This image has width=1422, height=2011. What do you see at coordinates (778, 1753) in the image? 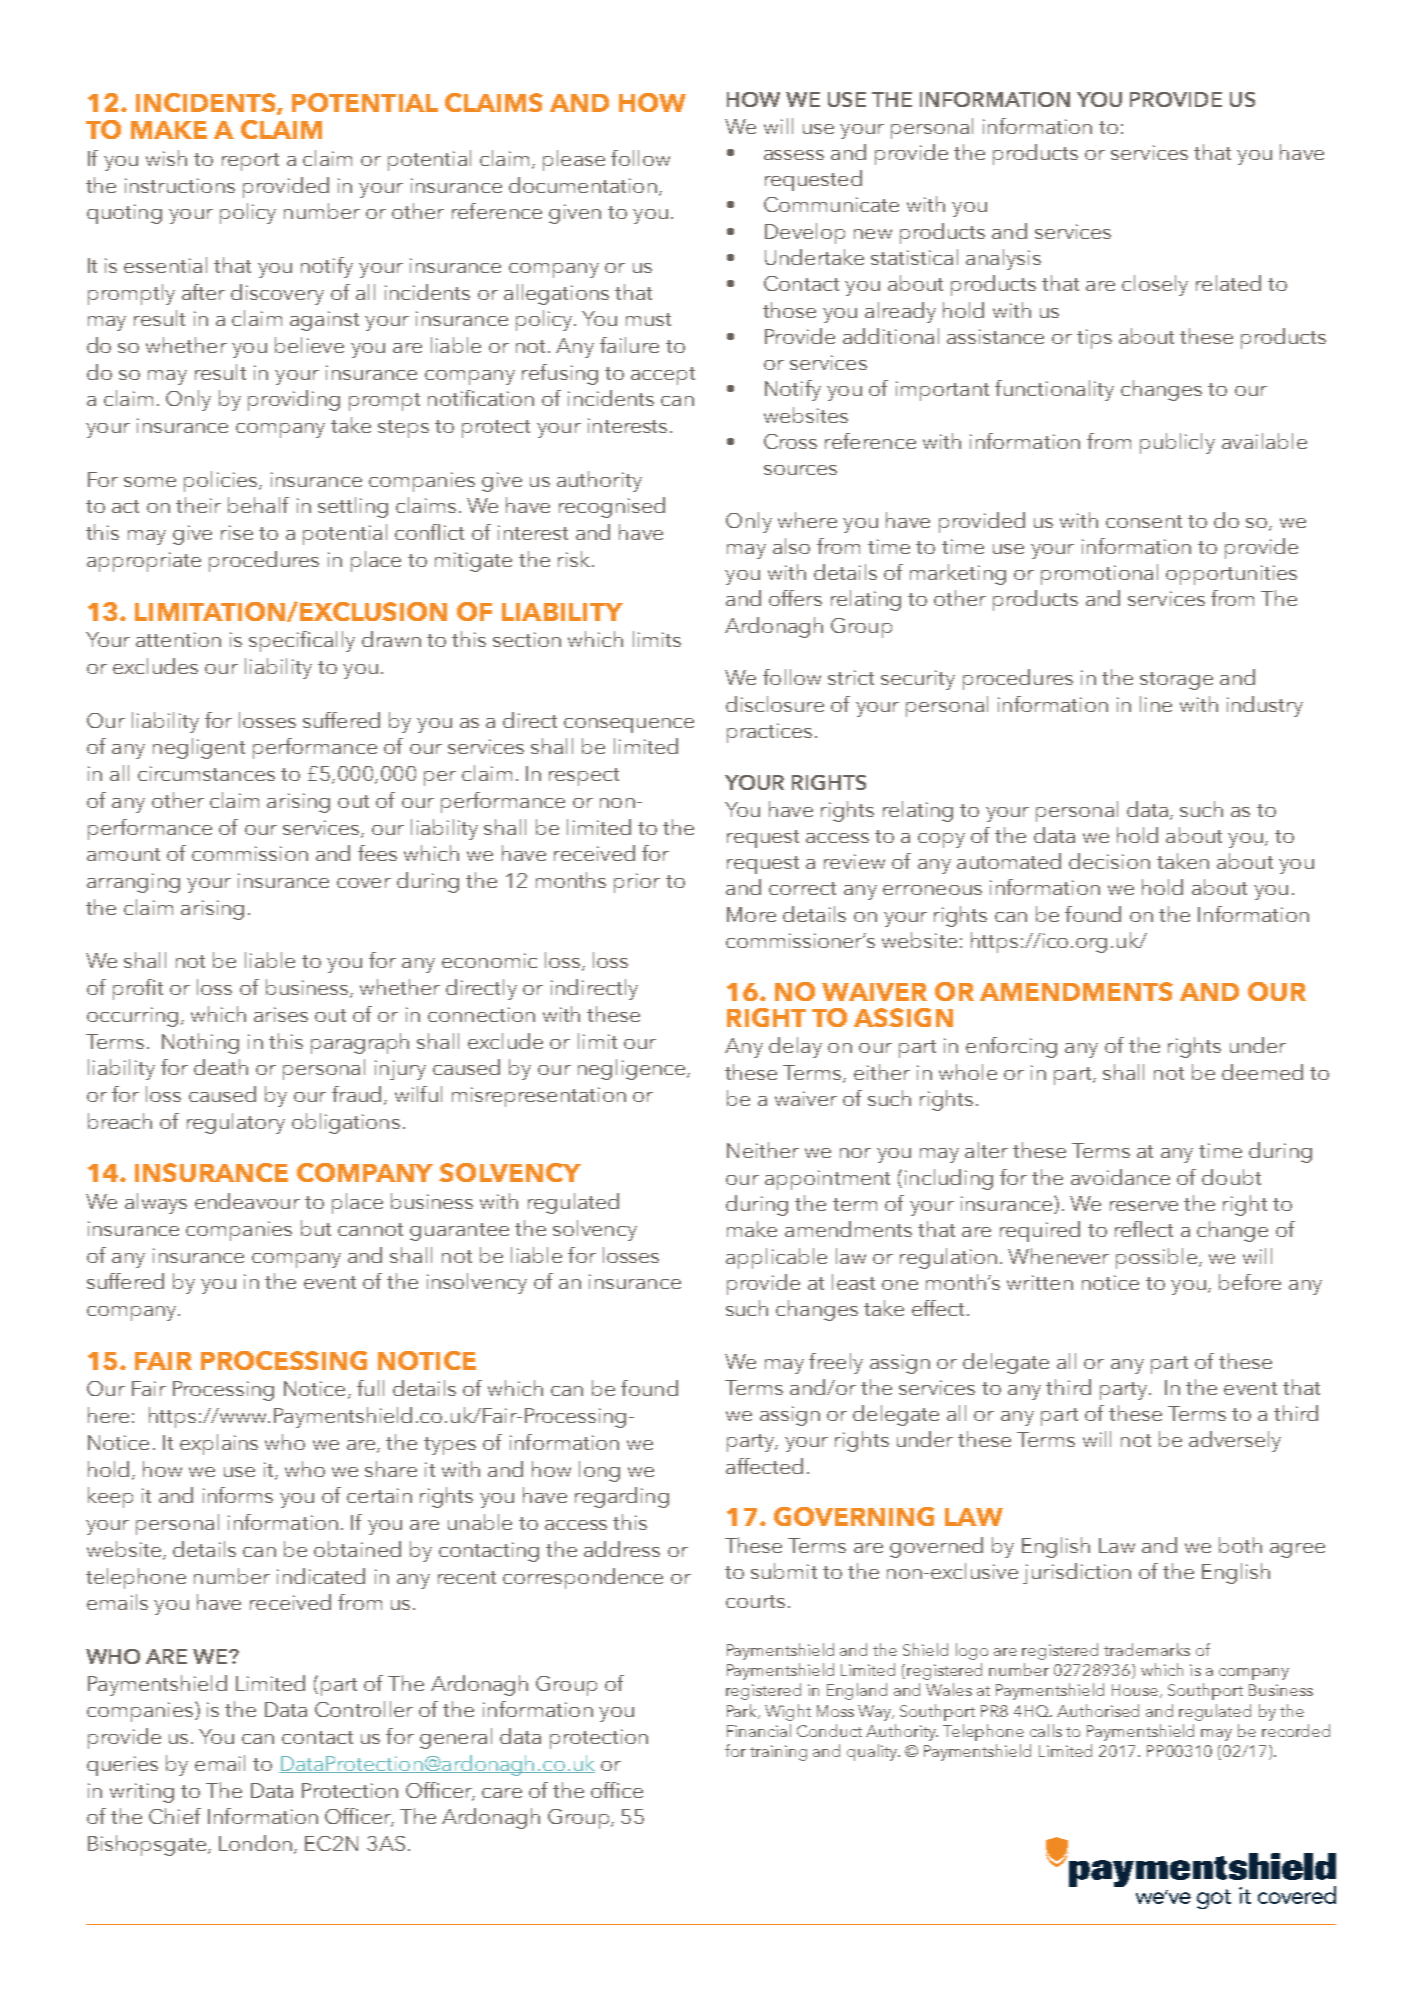
I see `training` at bounding box center [778, 1753].
